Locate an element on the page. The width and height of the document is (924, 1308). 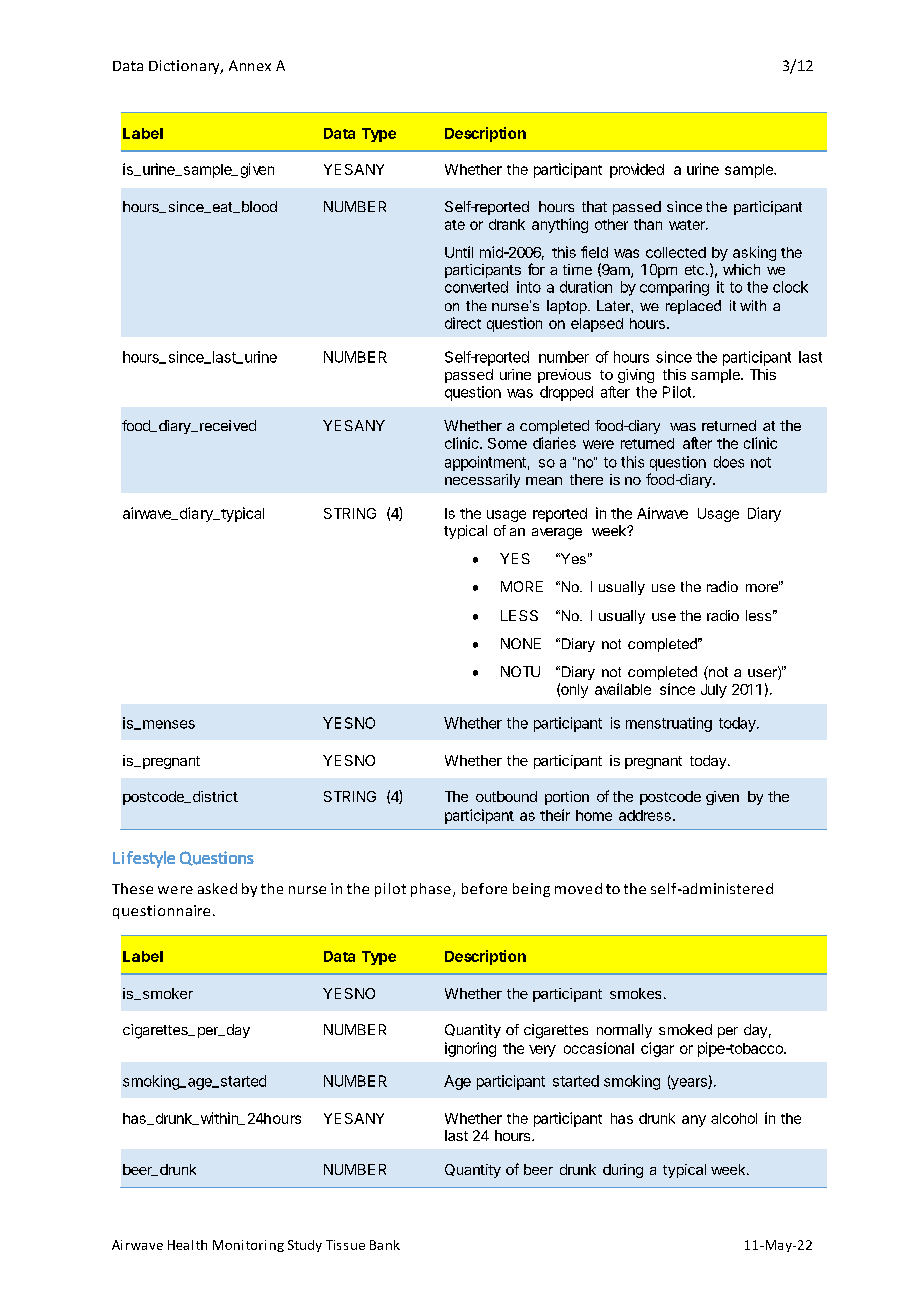
drank is located at coordinates (507, 224).
